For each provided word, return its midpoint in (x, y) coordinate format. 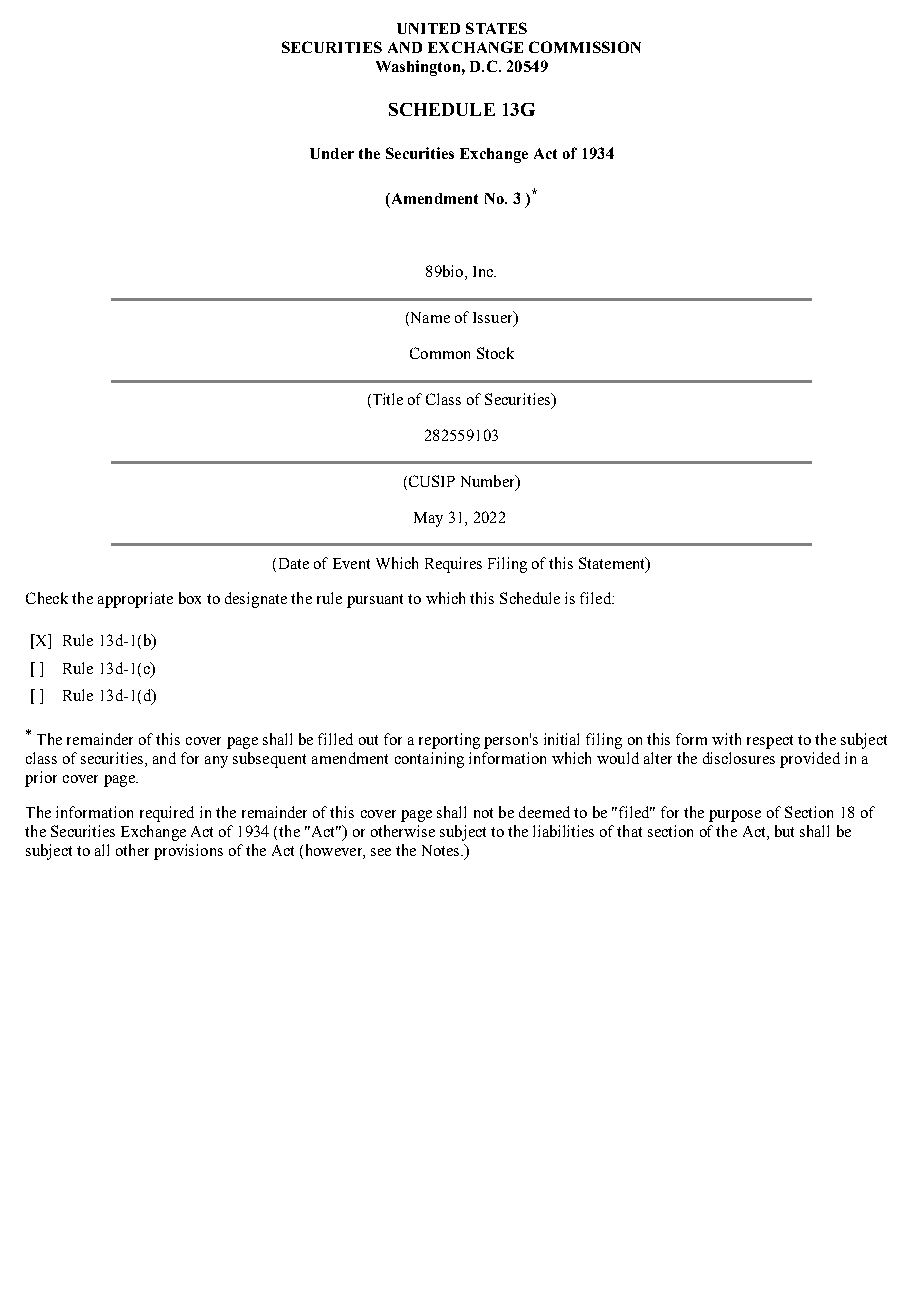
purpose (735, 816)
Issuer (494, 318)
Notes (442, 850)
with (726, 739)
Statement (613, 564)
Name (429, 319)
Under (332, 153)
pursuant (375, 601)
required (167, 814)
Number (489, 482)
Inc (484, 271)
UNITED (428, 28)
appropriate (135, 600)
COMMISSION (585, 47)
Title (386, 400)
